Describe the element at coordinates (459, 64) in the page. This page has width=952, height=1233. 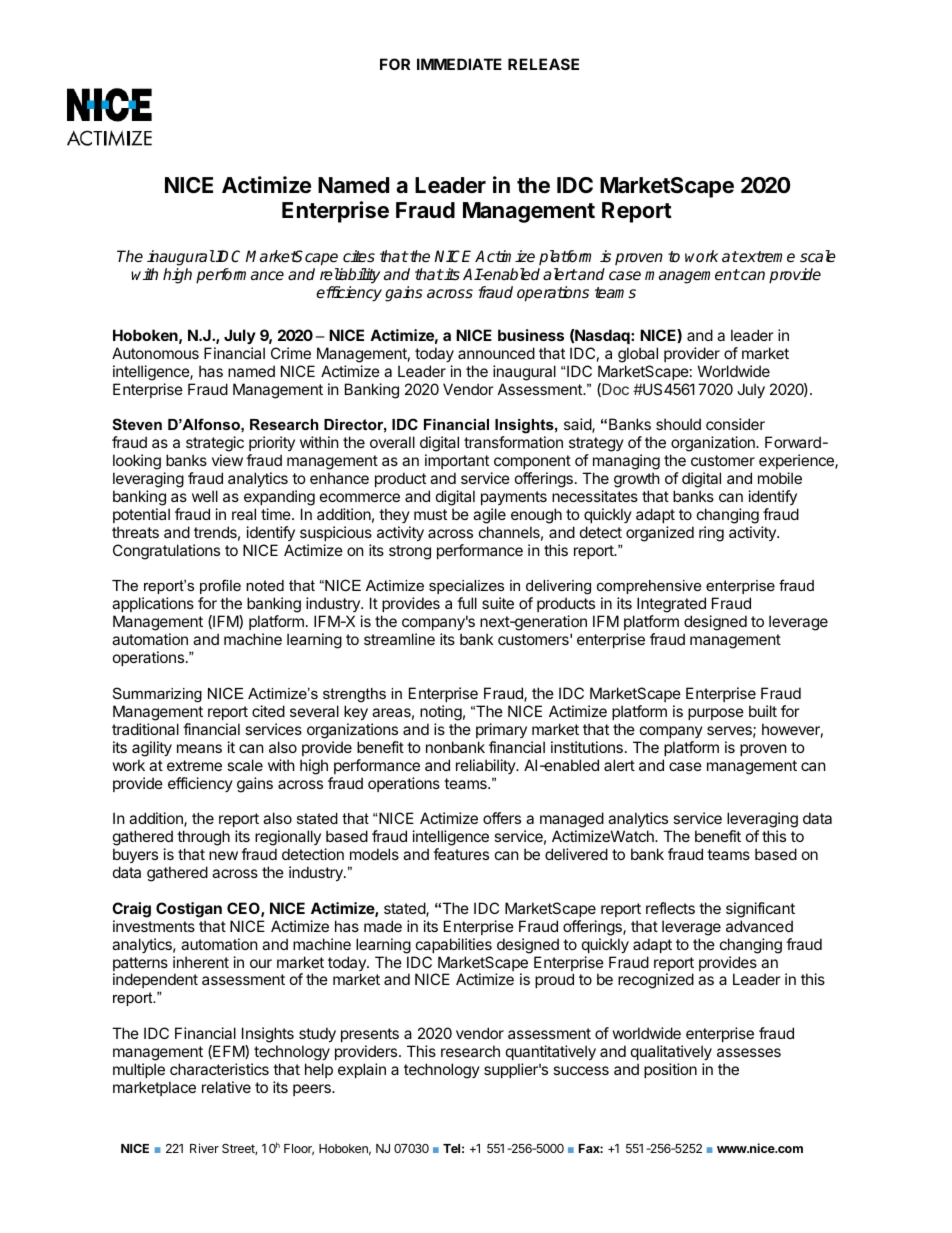
I see `IMMEDIATE` at that location.
